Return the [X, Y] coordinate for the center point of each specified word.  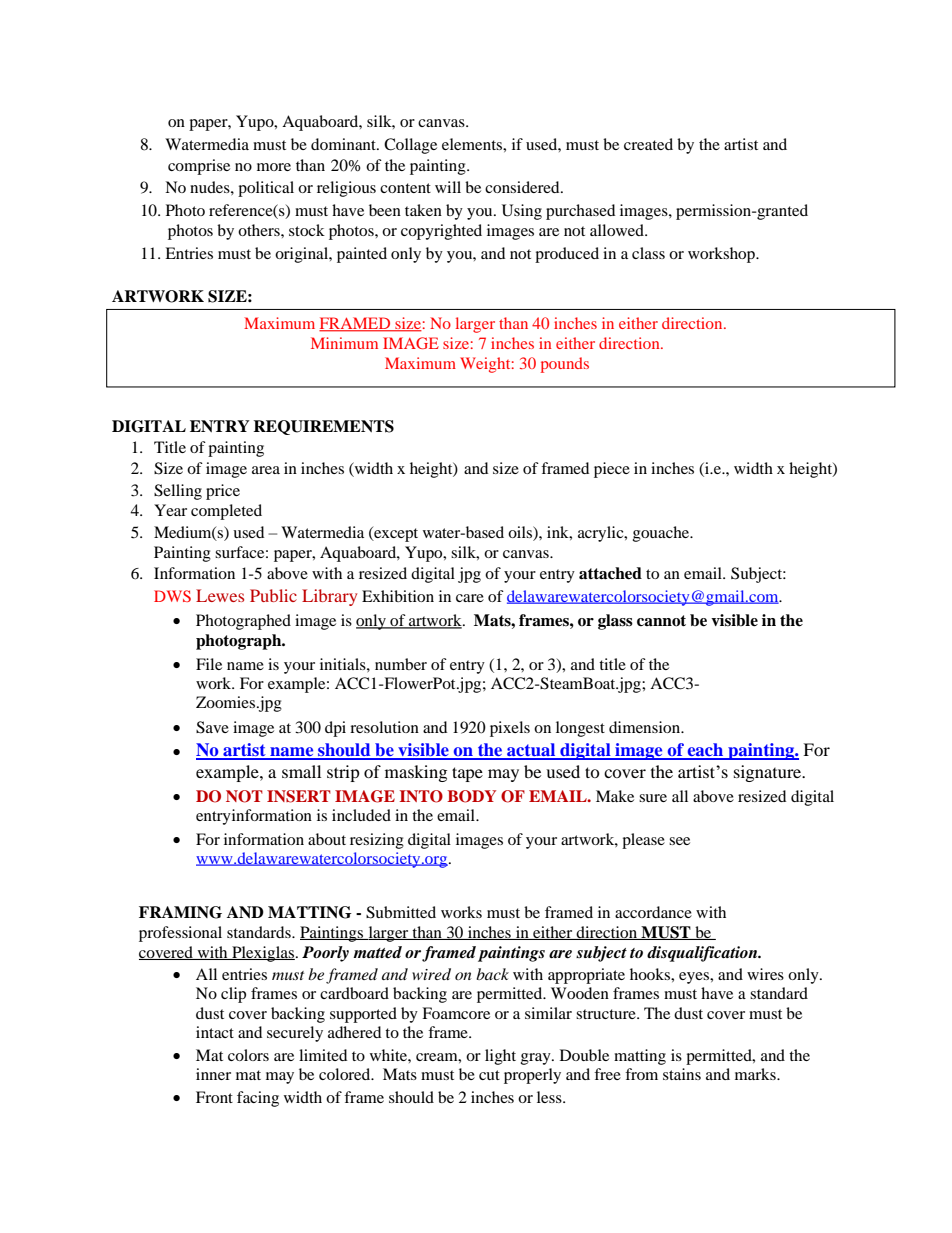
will [448, 187]
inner [213, 1074]
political [266, 189]
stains [682, 1074]
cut [489, 1075]
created [648, 144]
